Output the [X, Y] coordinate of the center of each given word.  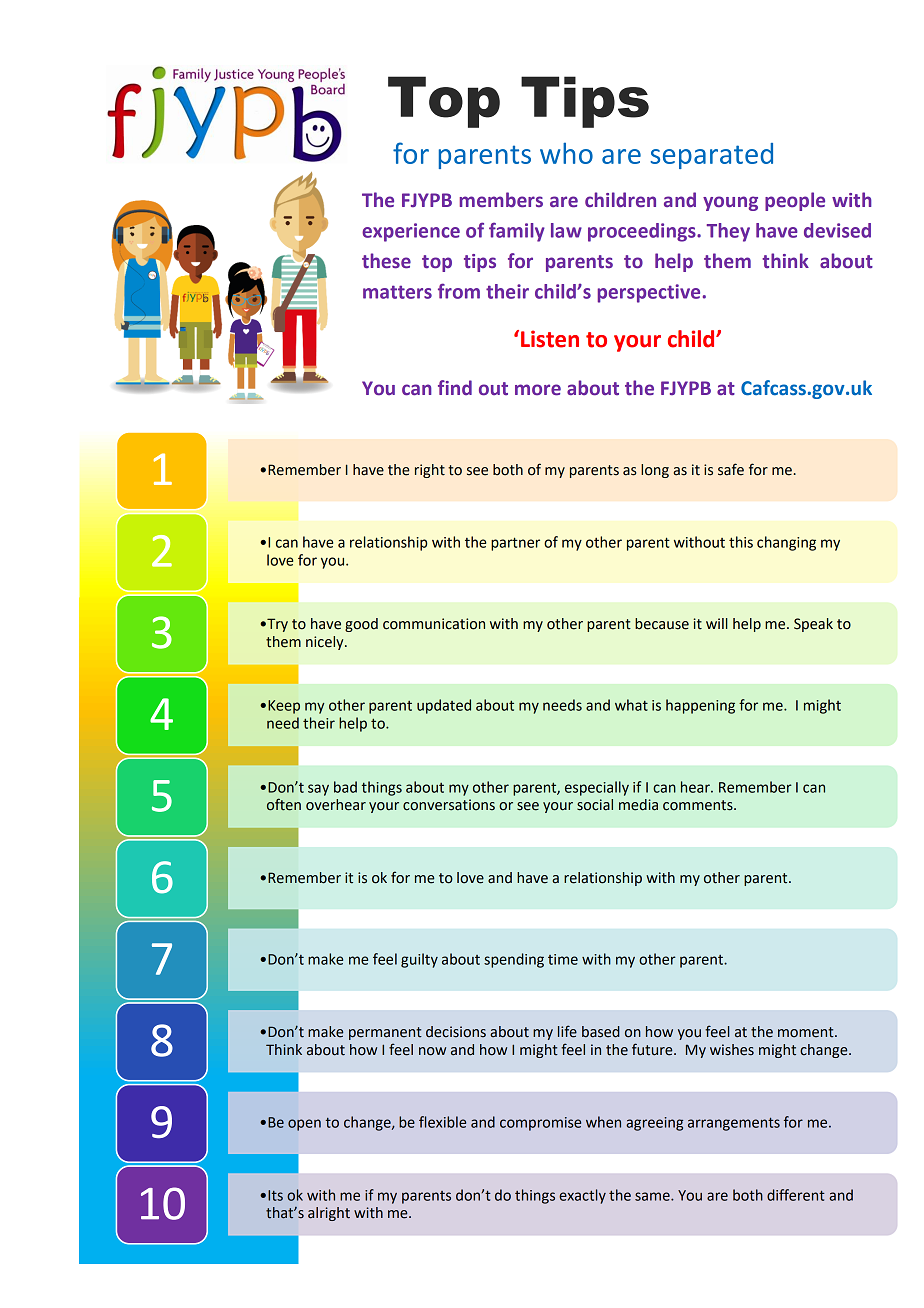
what [631, 705]
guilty [419, 960]
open [304, 1125]
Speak [813, 625]
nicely [326, 643]
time [563, 959]
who [566, 153]
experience [411, 232]
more [538, 390]
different [796, 1195]
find [455, 387]
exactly [582, 1196]
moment [807, 1032]
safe [731, 469]
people [795, 201]
